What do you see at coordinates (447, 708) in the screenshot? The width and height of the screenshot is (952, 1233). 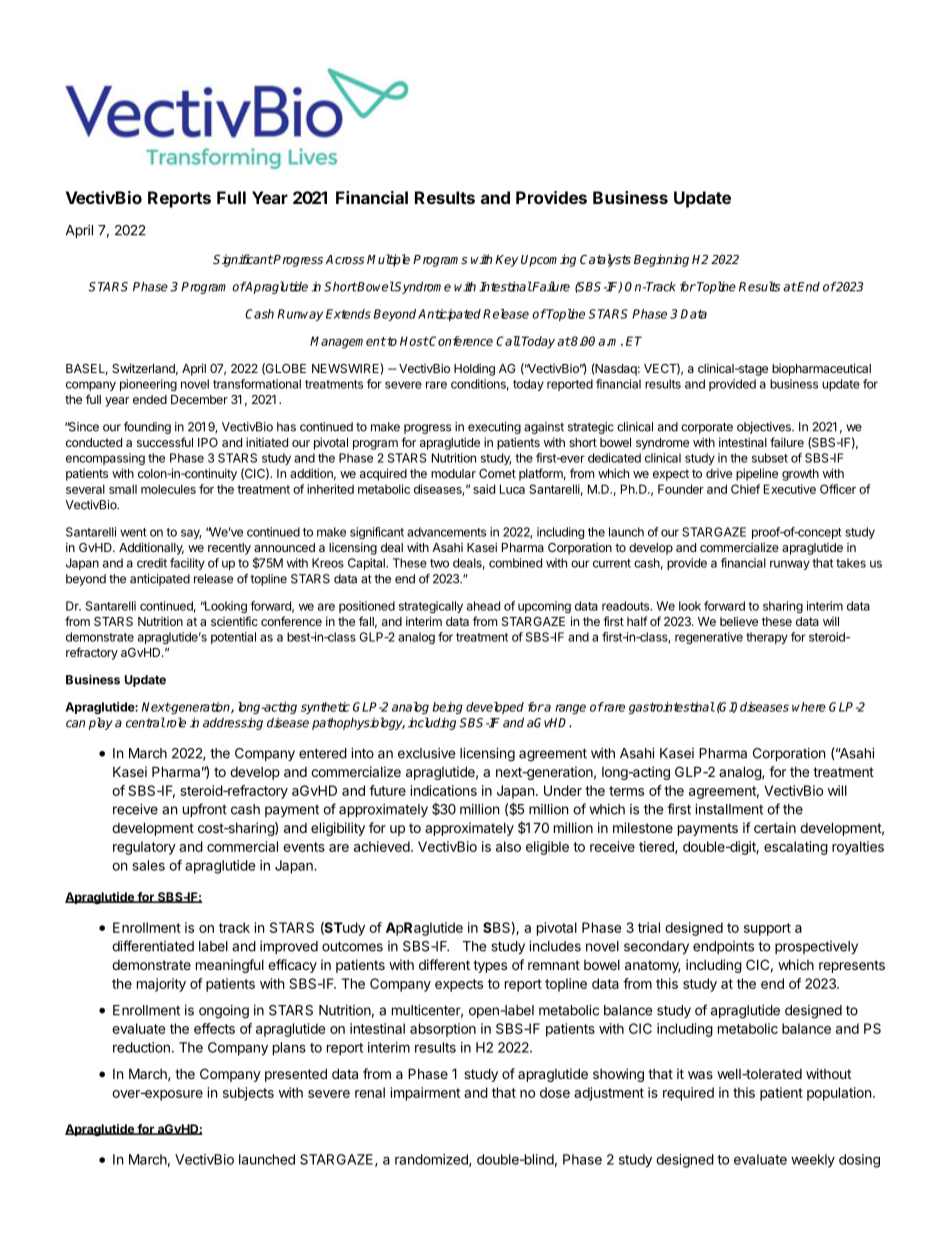 I see `being` at bounding box center [447, 708].
